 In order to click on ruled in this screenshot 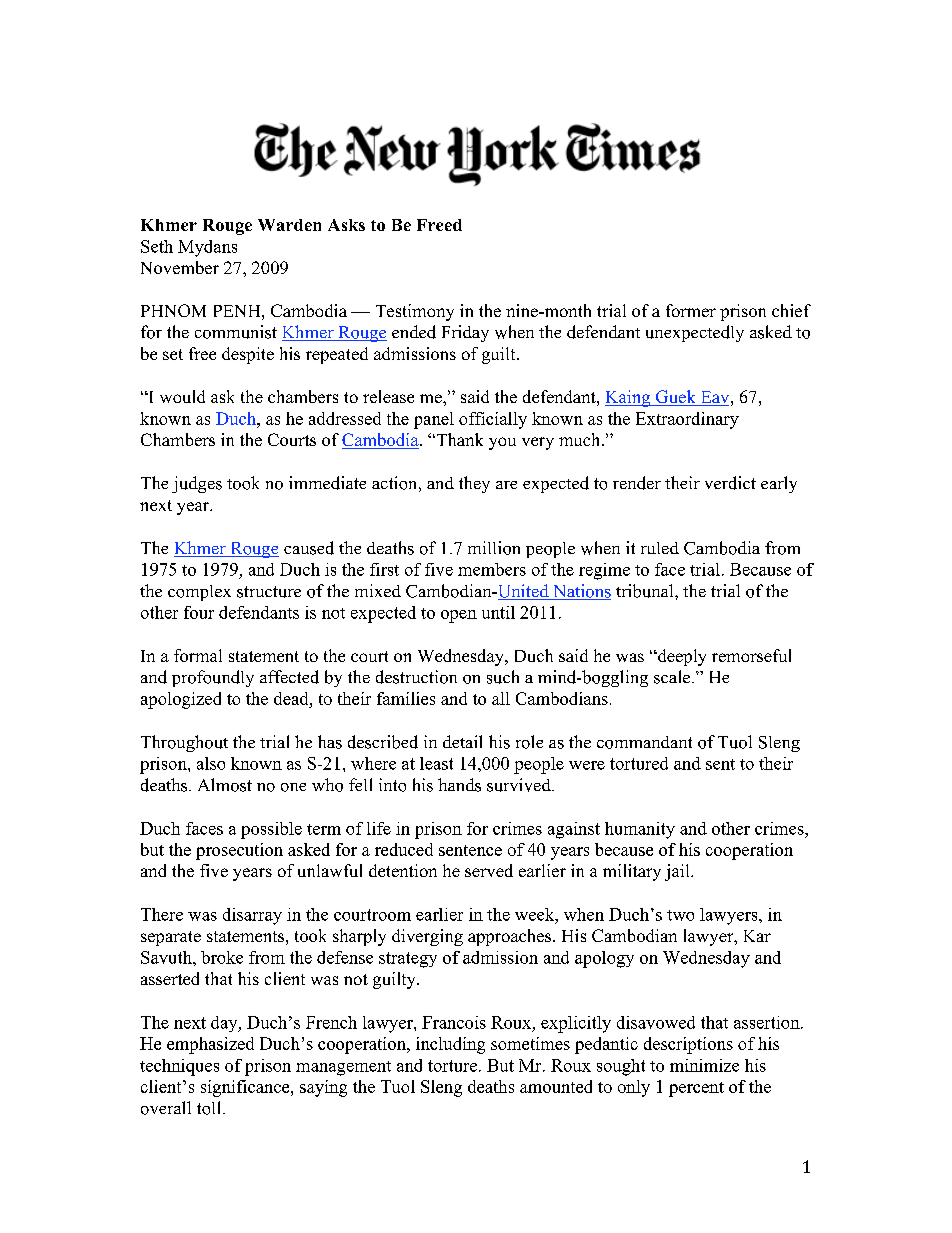, I will do `click(660, 548)`.
